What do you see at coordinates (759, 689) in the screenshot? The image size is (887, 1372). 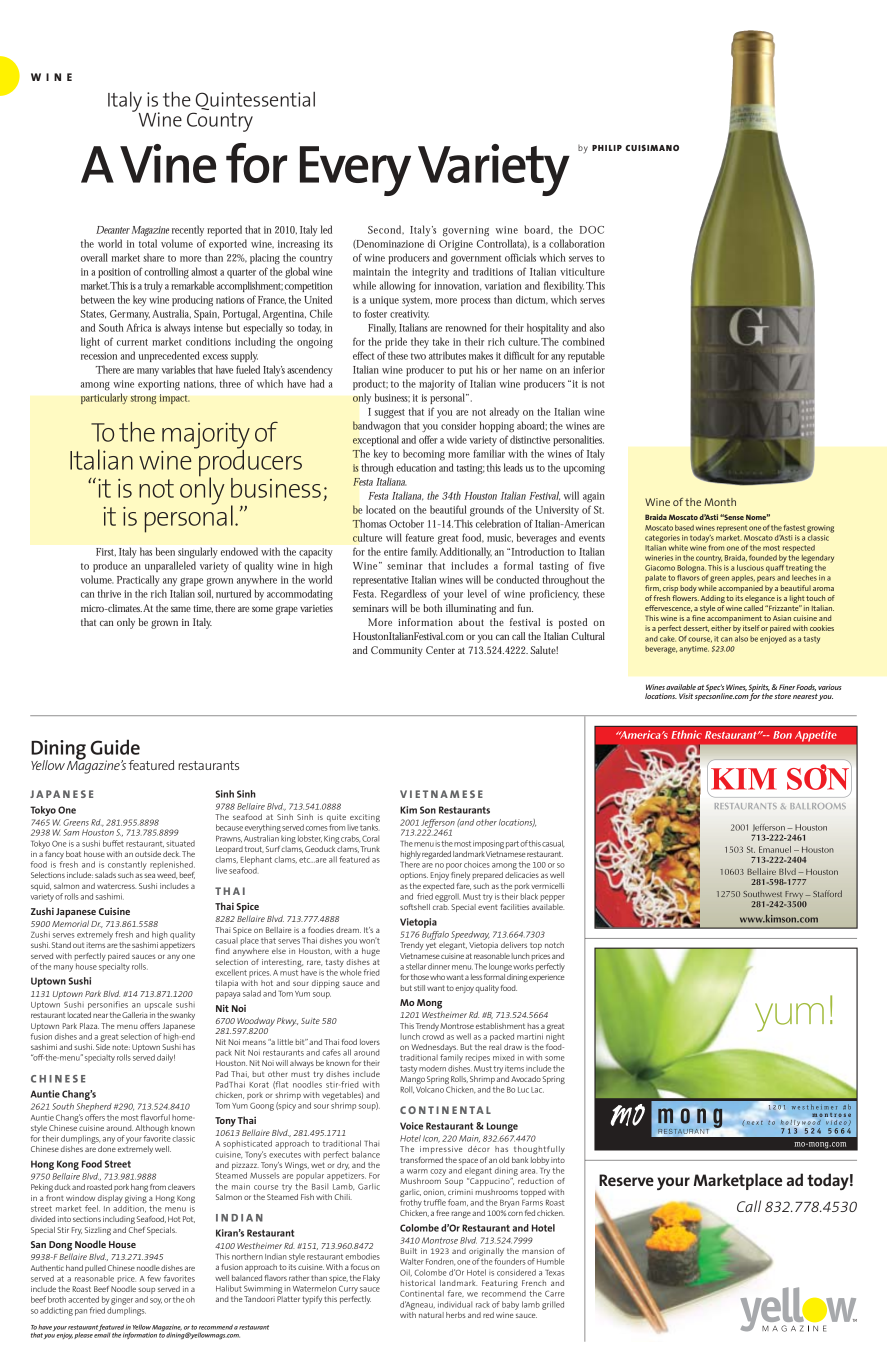 I see `Spirits` at bounding box center [759, 689].
